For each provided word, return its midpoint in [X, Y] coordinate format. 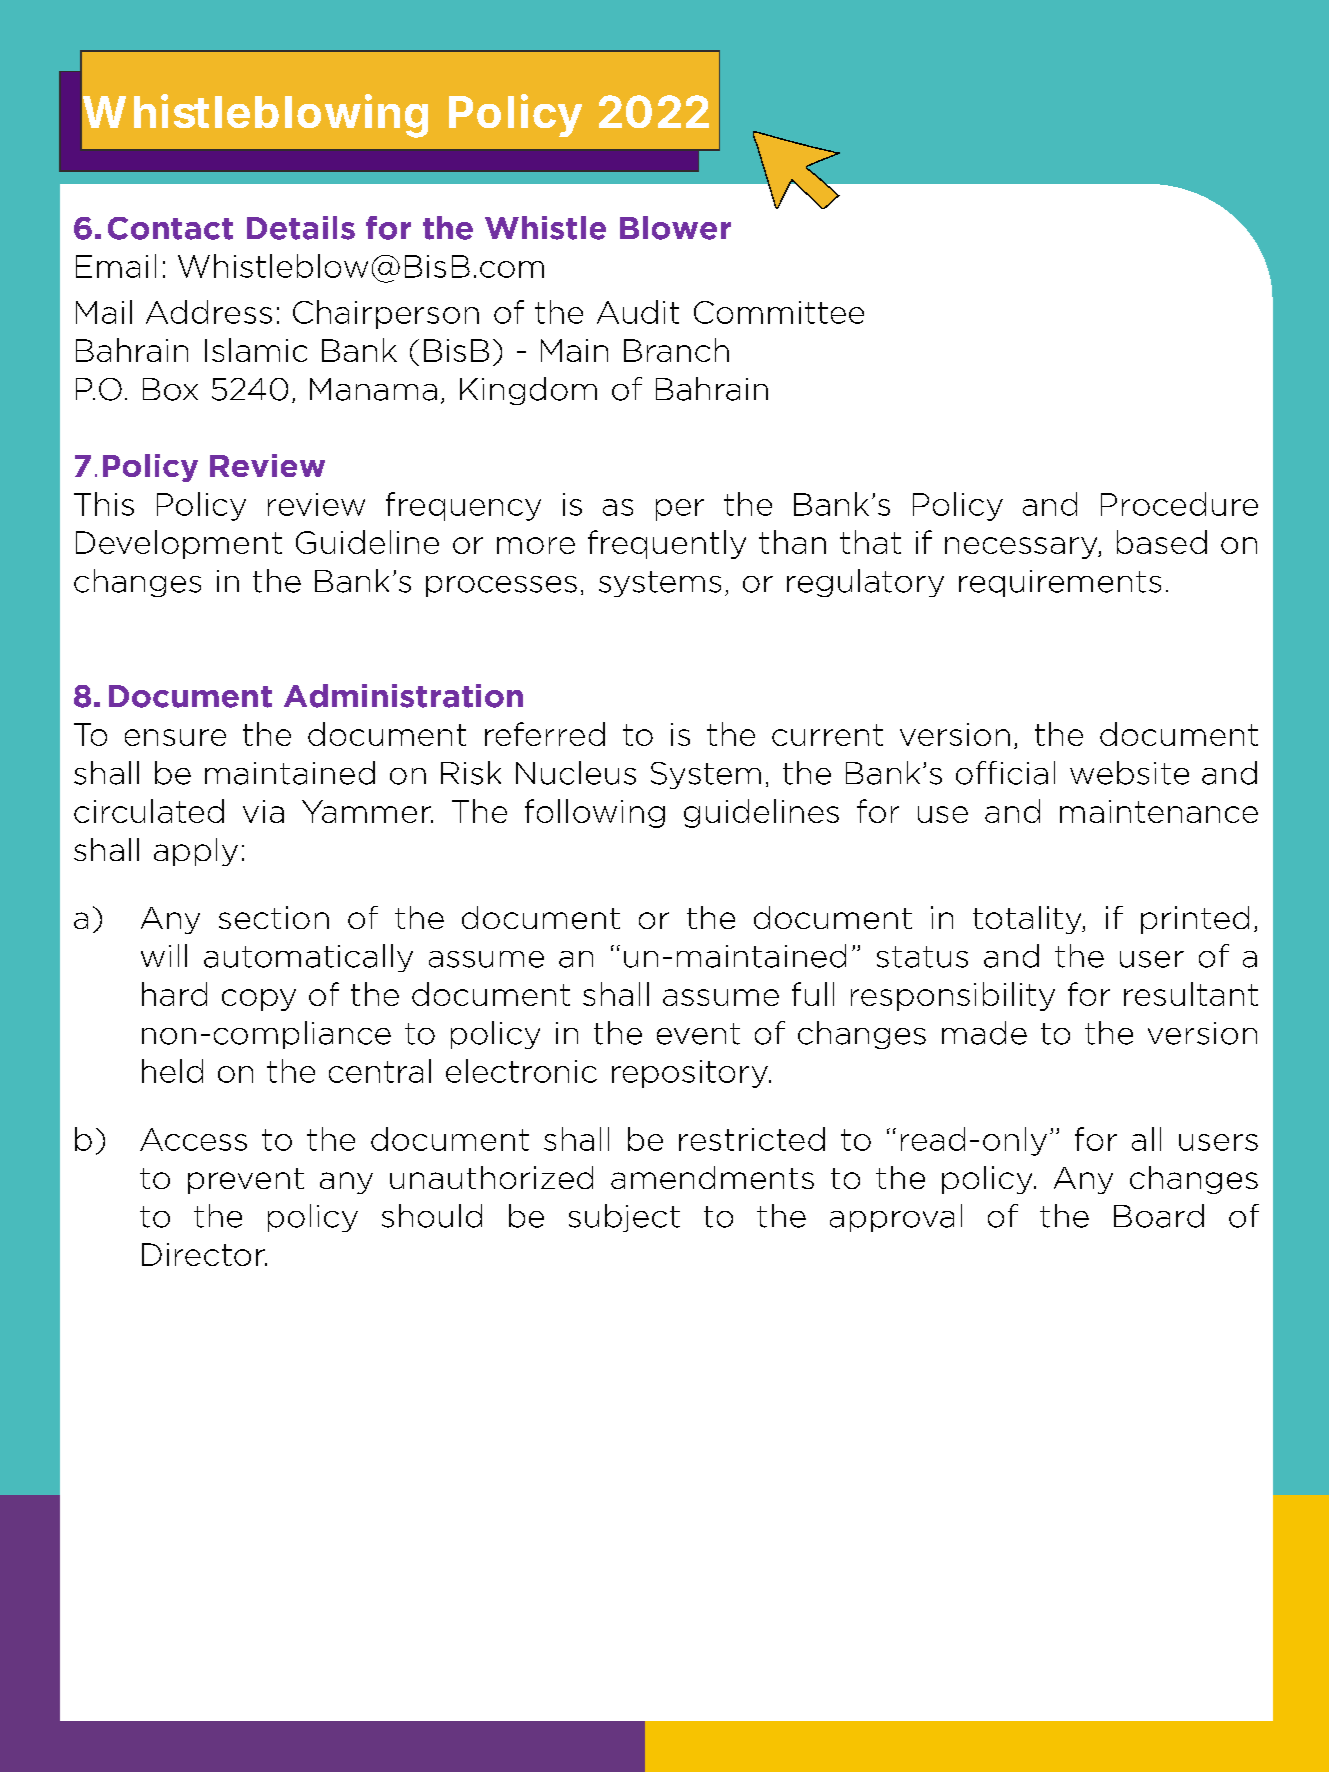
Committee [779, 312]
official [1005, 773]
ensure [175, 737]
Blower [675, 228]
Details [301, 228]
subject [624, 1218]
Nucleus [576, 773]
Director [204, 1254]
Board [1159, 1216]
